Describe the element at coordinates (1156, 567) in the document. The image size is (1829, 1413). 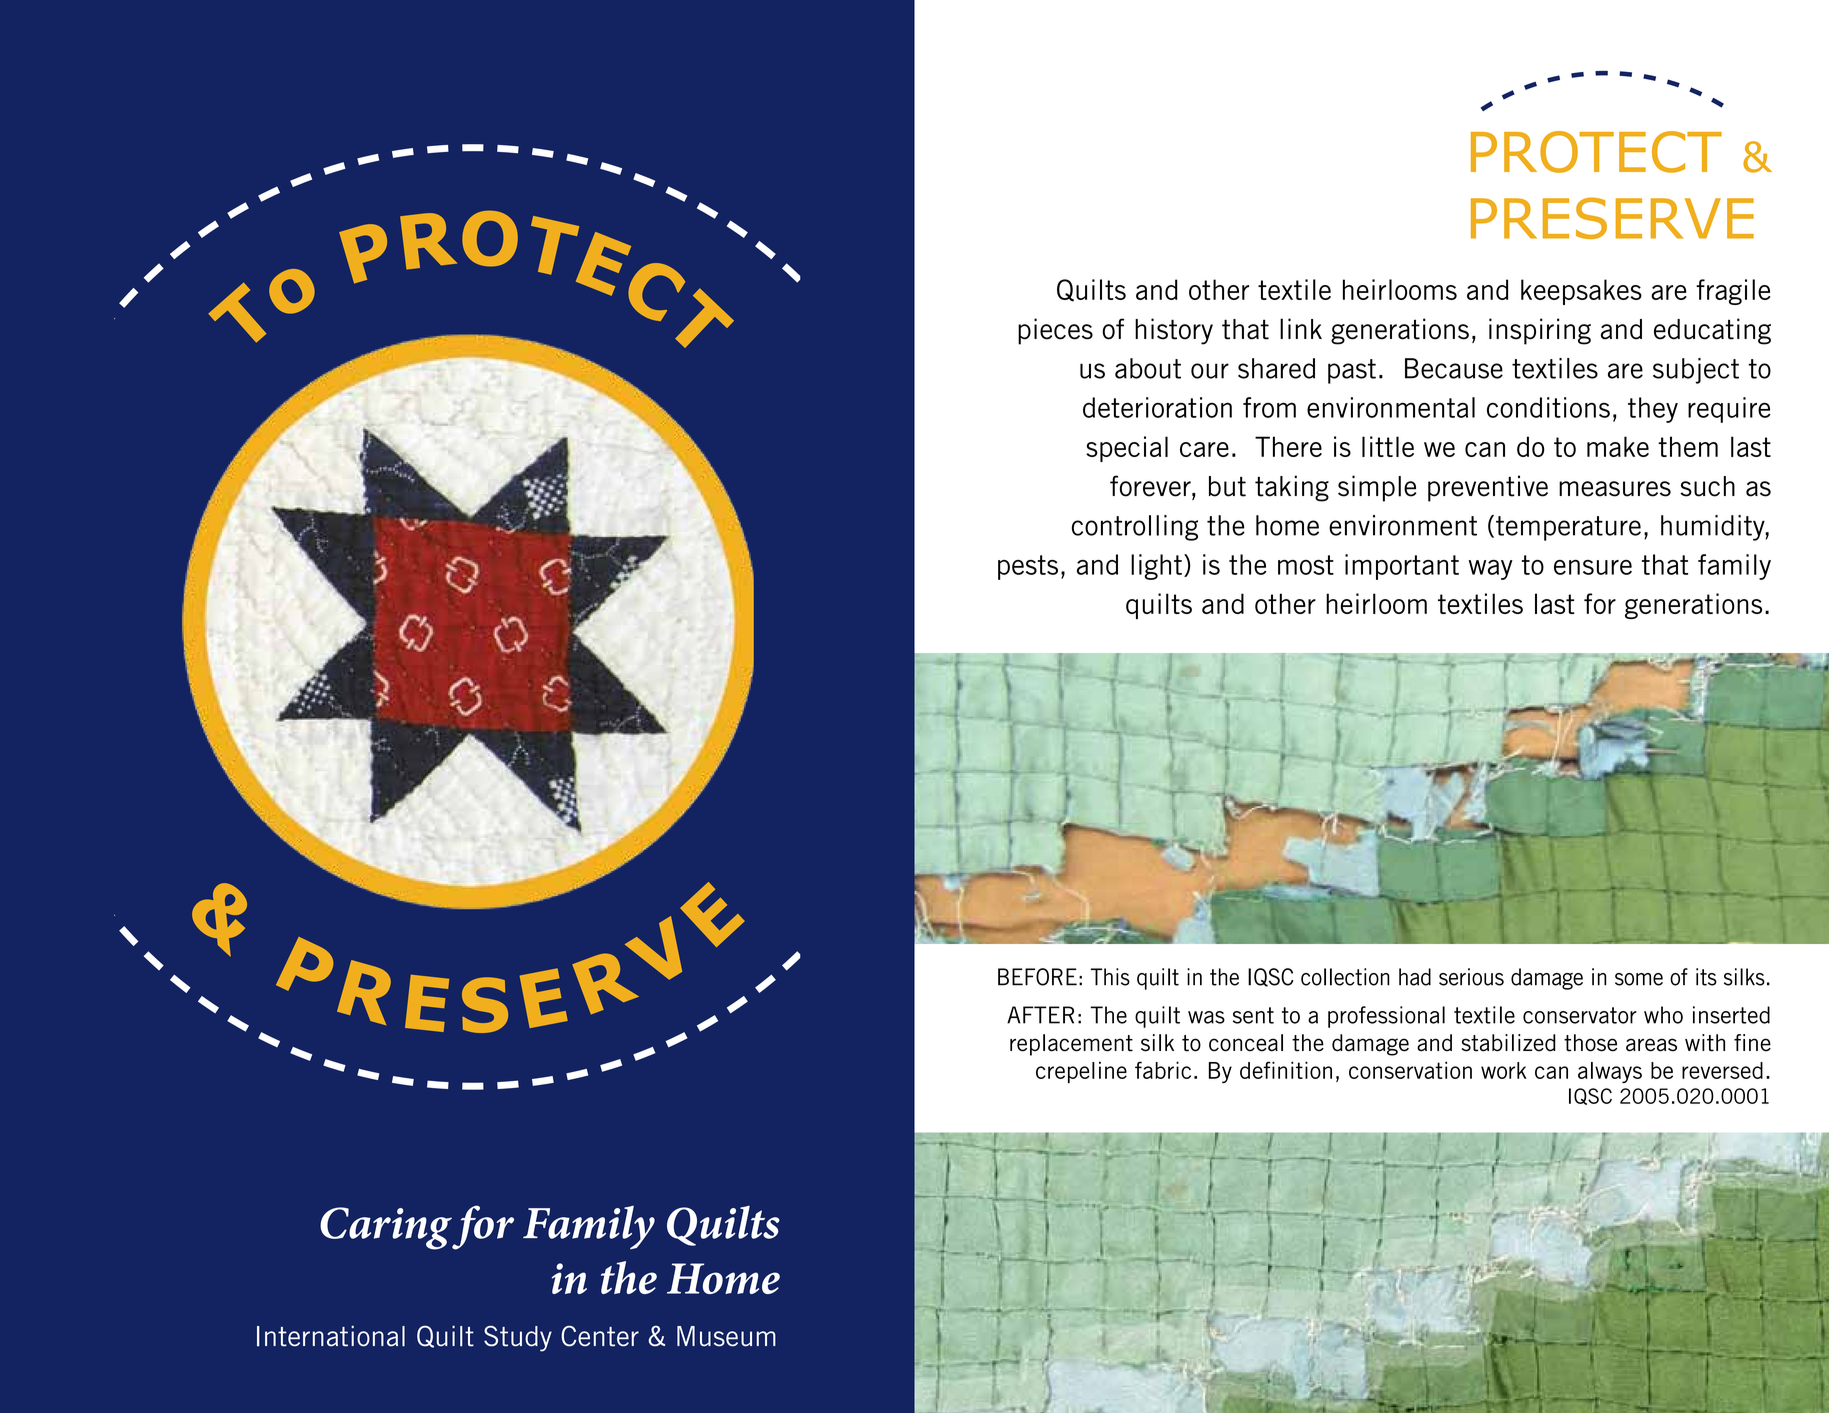
I see `light` at that location.
